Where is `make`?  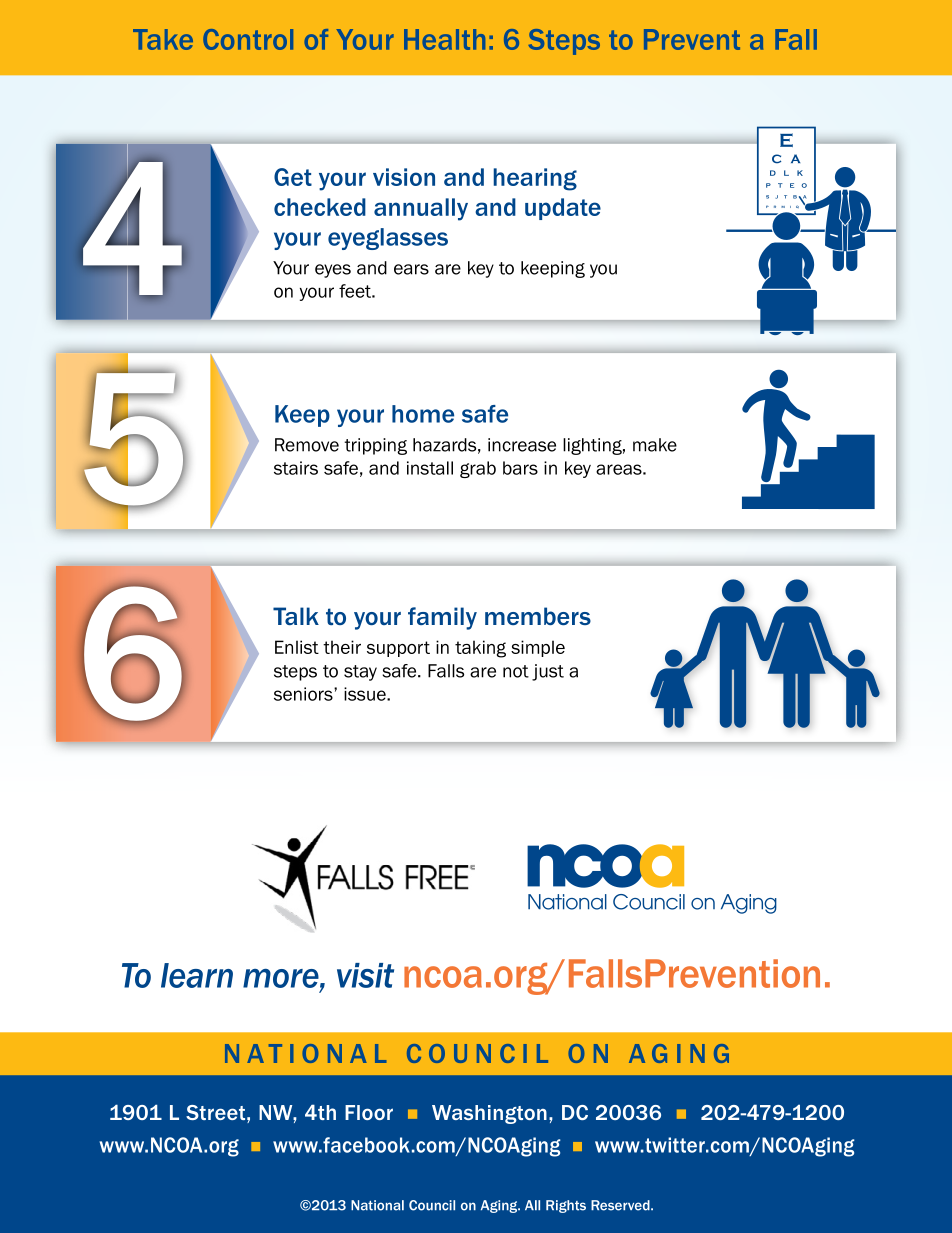
make is located at coordinates (655, 445).
